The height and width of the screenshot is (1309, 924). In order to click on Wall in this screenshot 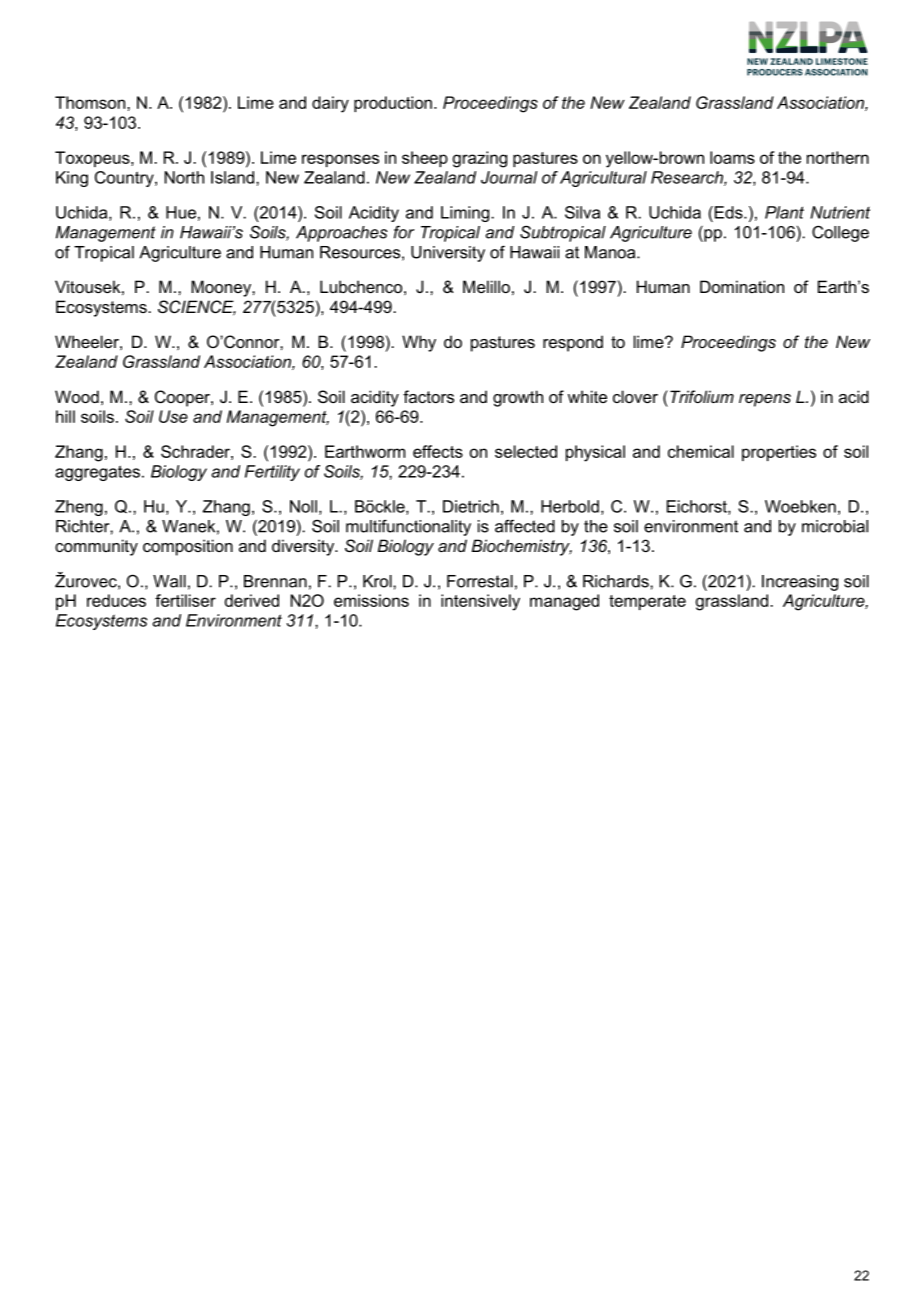, I will do `click(169, 581)`.
